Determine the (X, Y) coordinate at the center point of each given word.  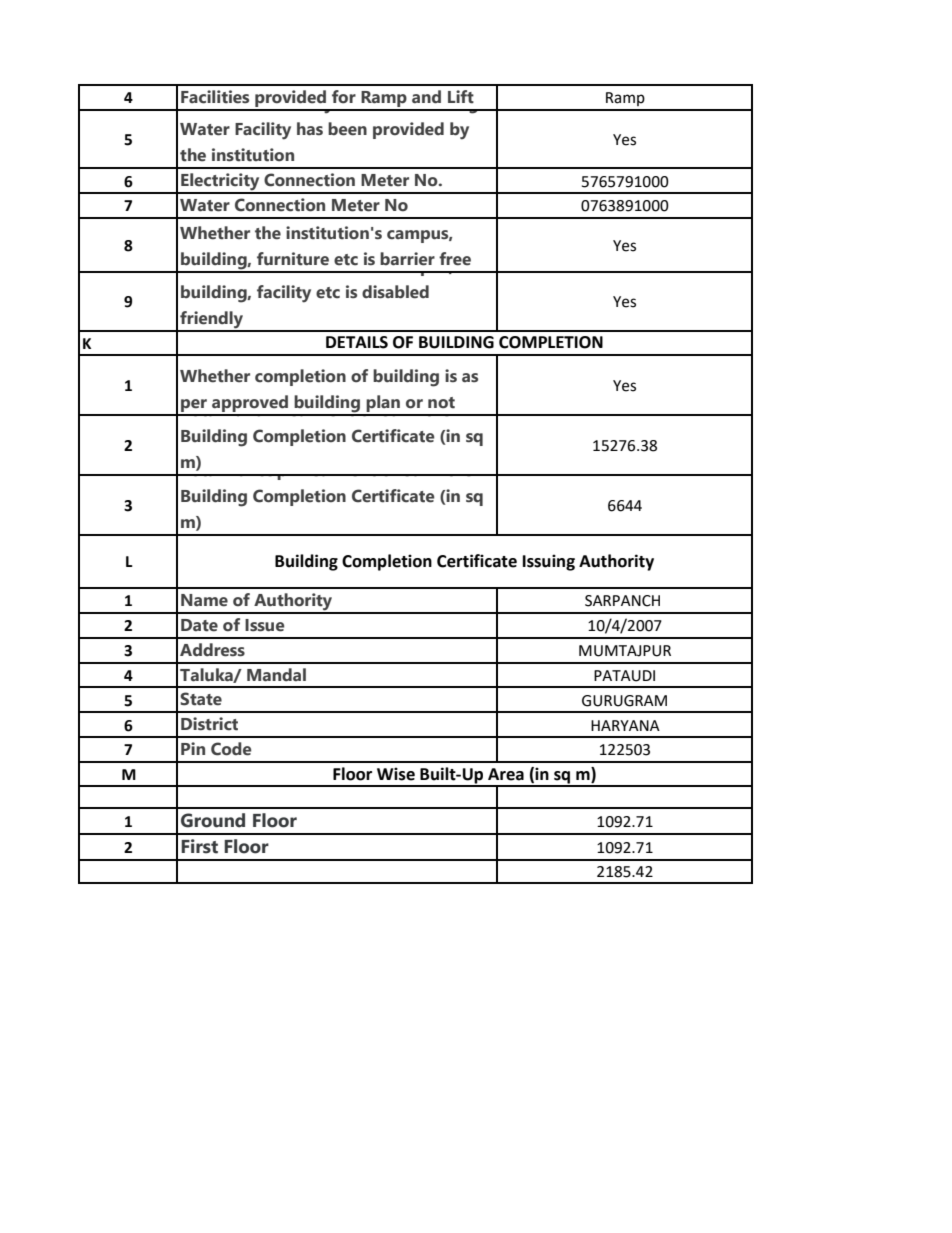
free (455, 259)
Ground (213, 820)
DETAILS (357, 342)
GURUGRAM (624, 701)
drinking (445, 104)
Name (204, 600)
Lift (461, 97)
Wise (396, 774)
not (441, 403)
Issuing (549, 562)
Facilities (215, 97)
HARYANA (625, 725)
